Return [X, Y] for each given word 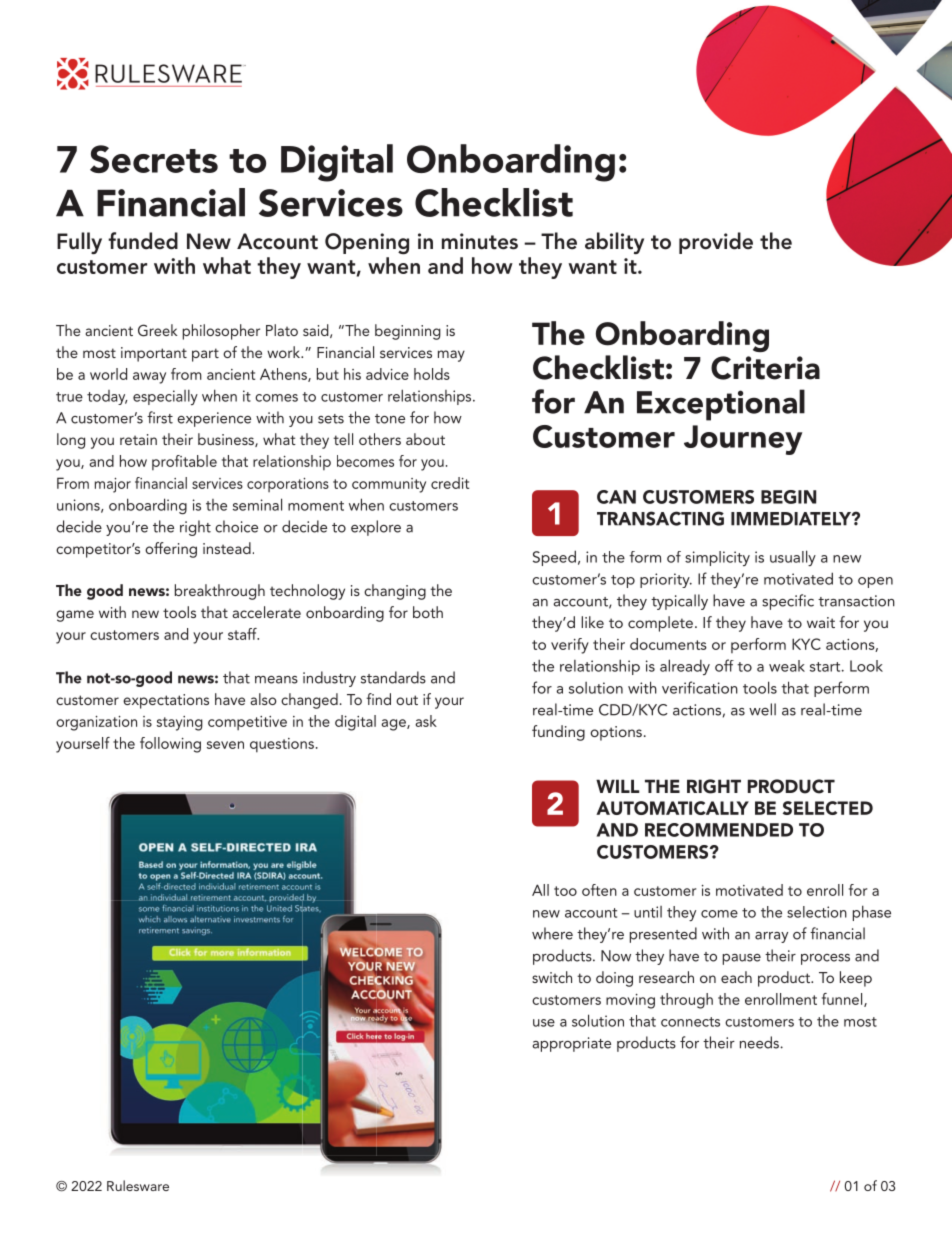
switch [552, 977]
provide [716, 243]
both [428, 612]
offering [171, 550]
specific [788, 602]
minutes [480, 241]
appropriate [571, 1044]
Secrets [154, 159]
